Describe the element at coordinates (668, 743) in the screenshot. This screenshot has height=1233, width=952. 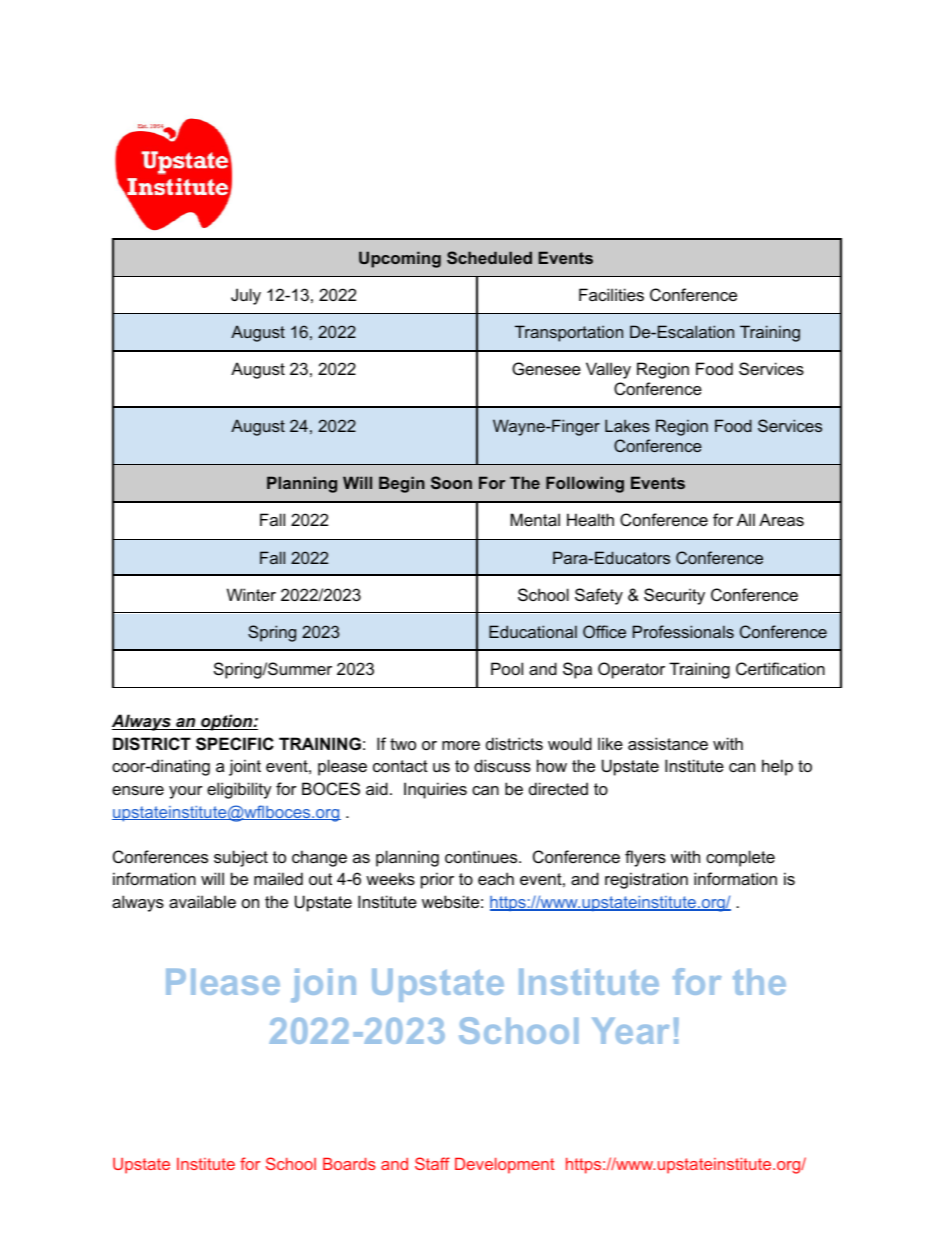
I see `assistance` at that location.
